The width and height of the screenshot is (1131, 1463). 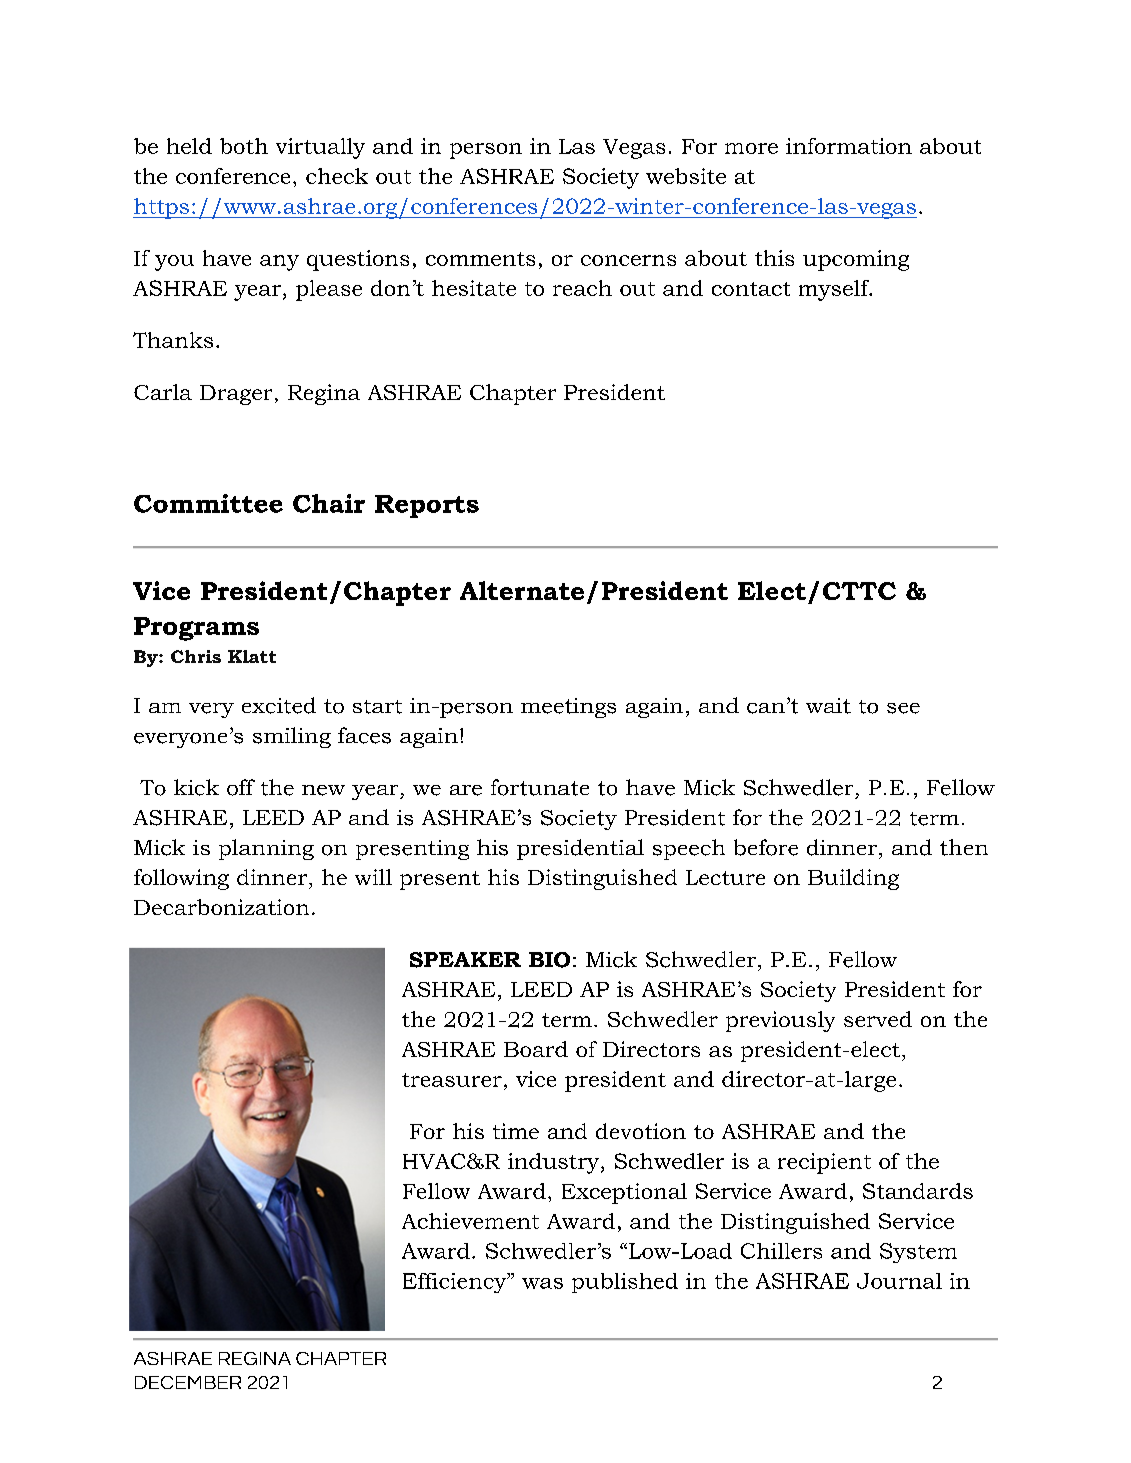 I want to click on wait, so click(x=828, y=706).
